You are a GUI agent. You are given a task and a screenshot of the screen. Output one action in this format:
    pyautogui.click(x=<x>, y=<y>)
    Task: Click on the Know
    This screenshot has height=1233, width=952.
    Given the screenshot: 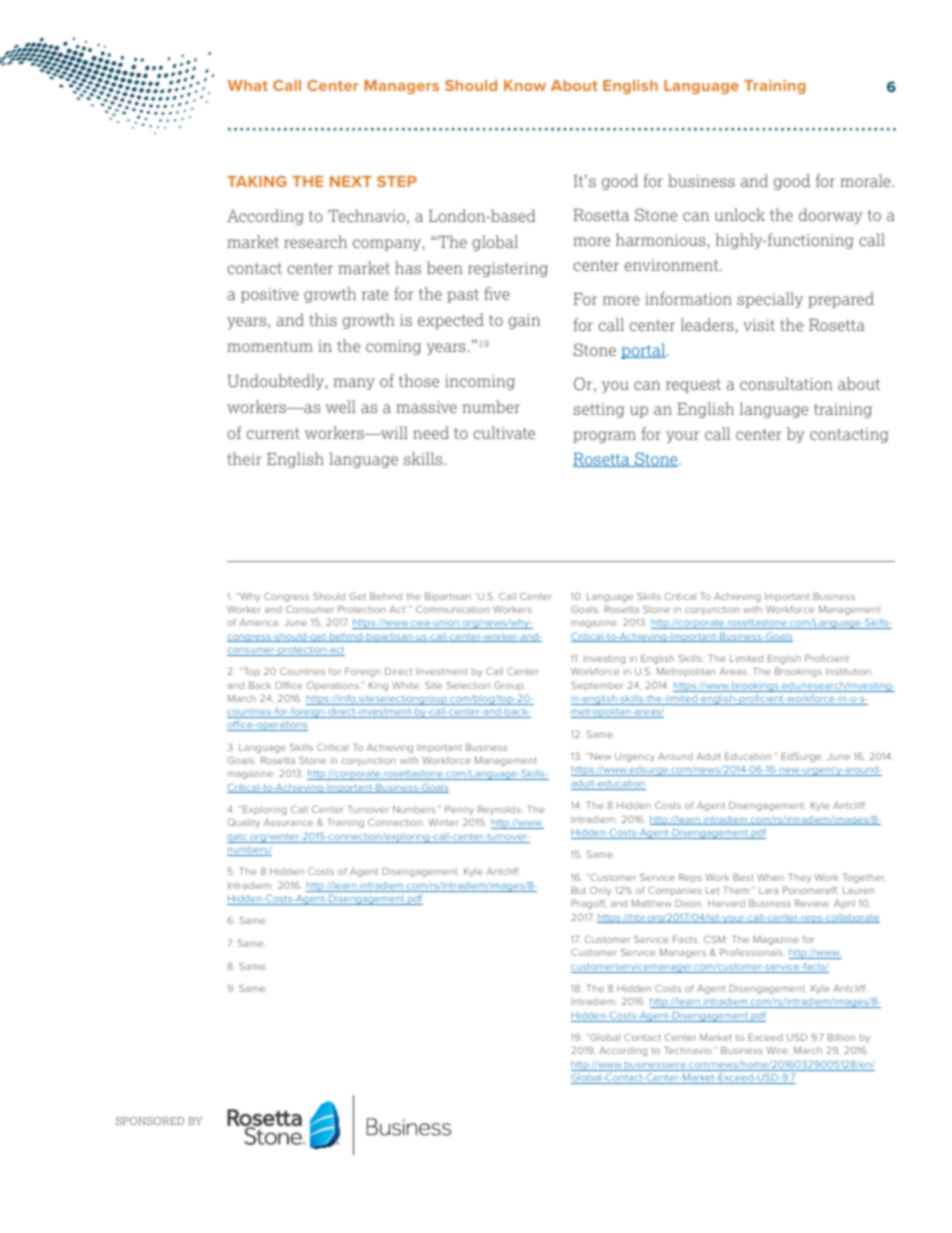 What is the action you would take?
    pyautogui.click(x=525, y=85)
